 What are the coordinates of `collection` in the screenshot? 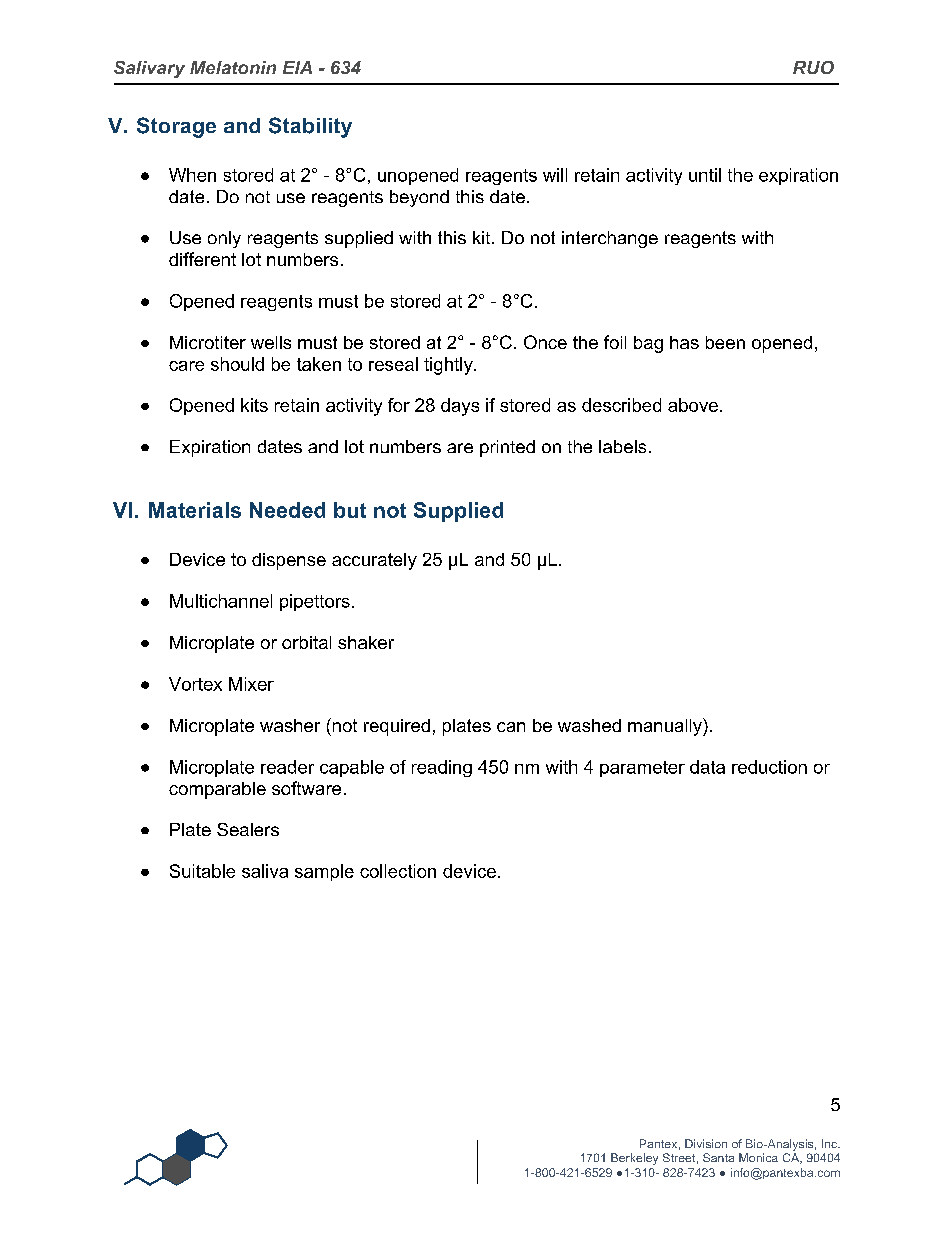 It's located at (398, 871).
